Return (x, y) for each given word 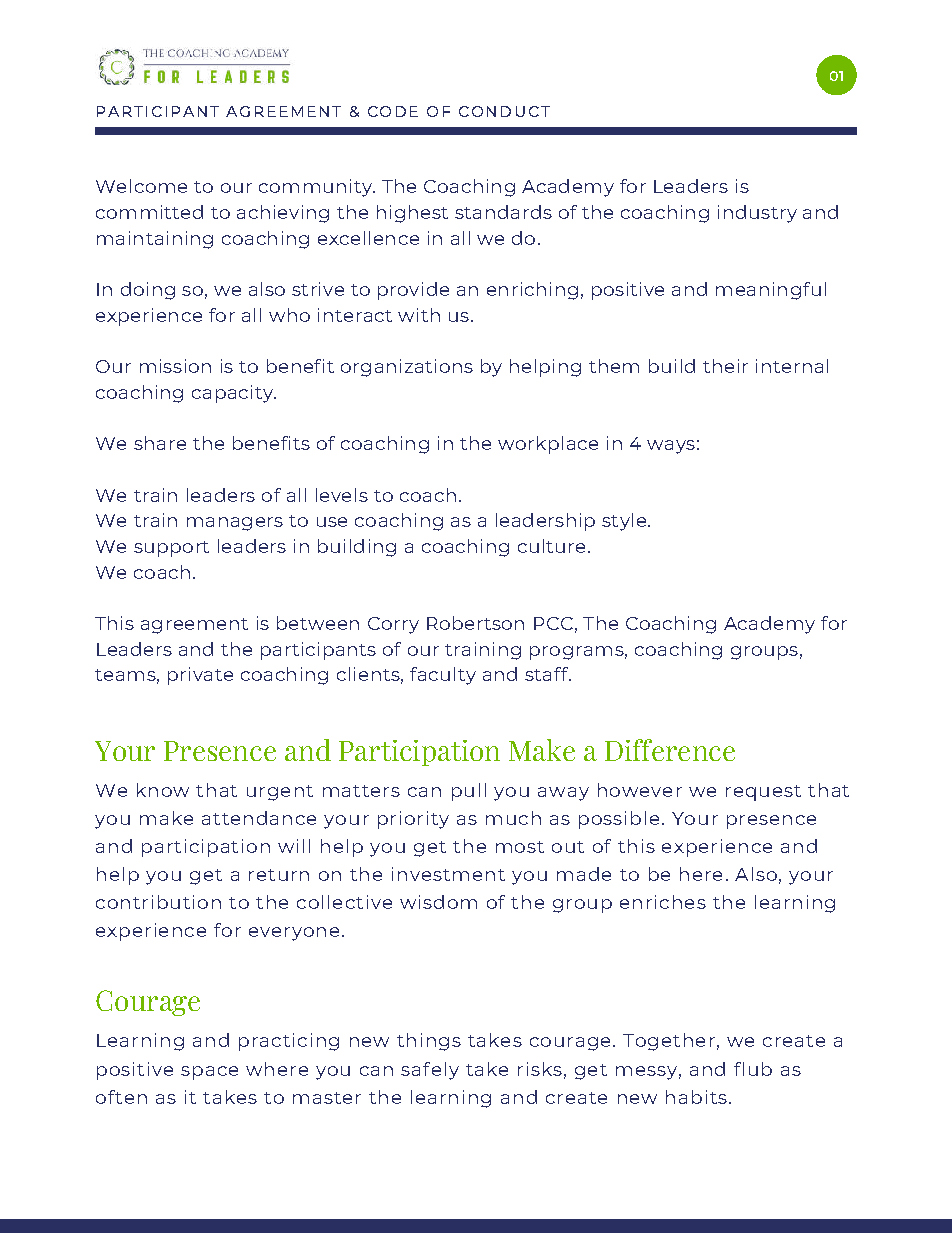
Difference (670, 750)
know (163, 790)
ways (671, 447)
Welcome (141, 186)
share (160, 443)
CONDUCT (504, 111)
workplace (548, 445)
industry (757, 214)
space (209, 1073)
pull (469, 792)
